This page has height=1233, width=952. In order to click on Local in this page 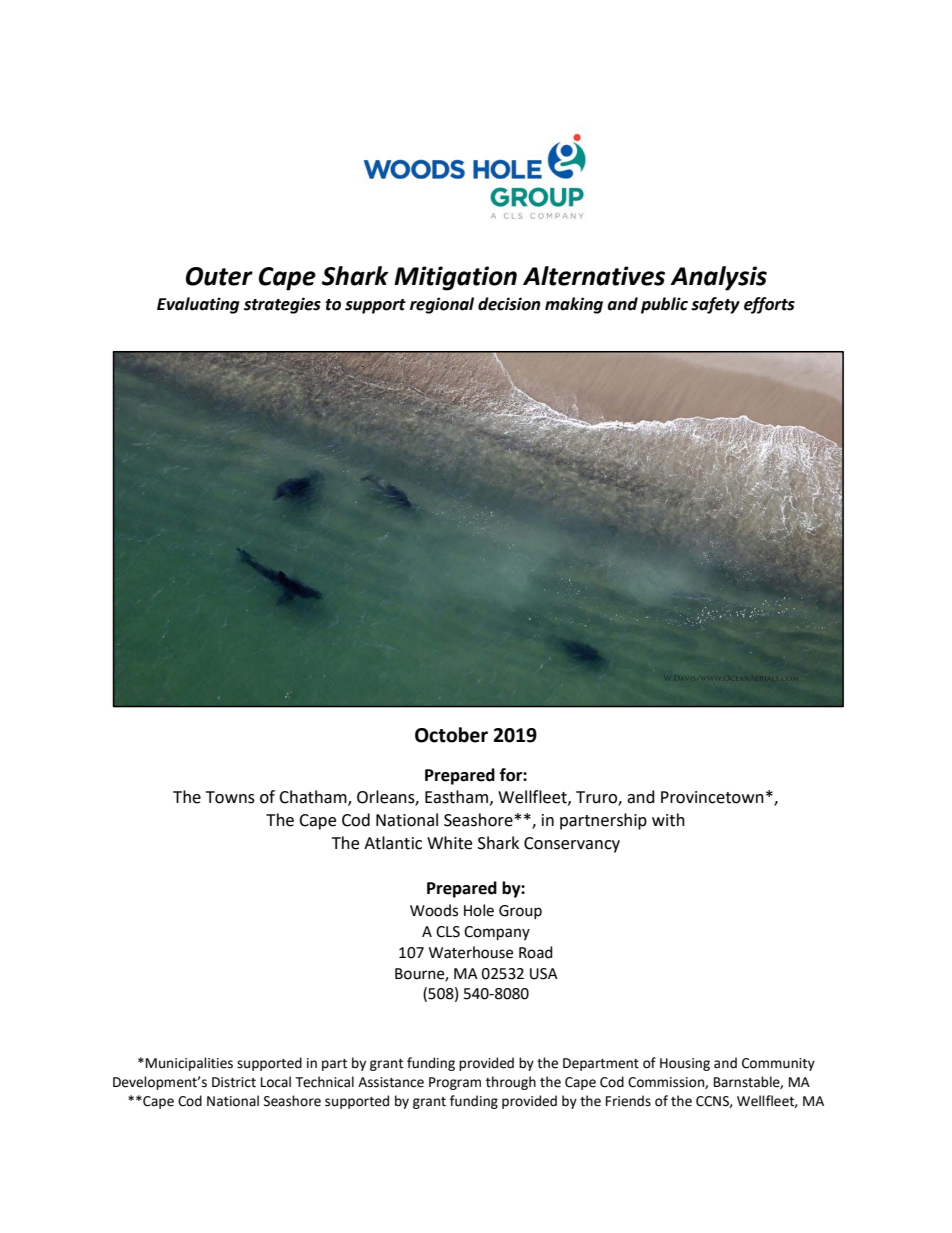, I will do `click(276, 1082)`.
